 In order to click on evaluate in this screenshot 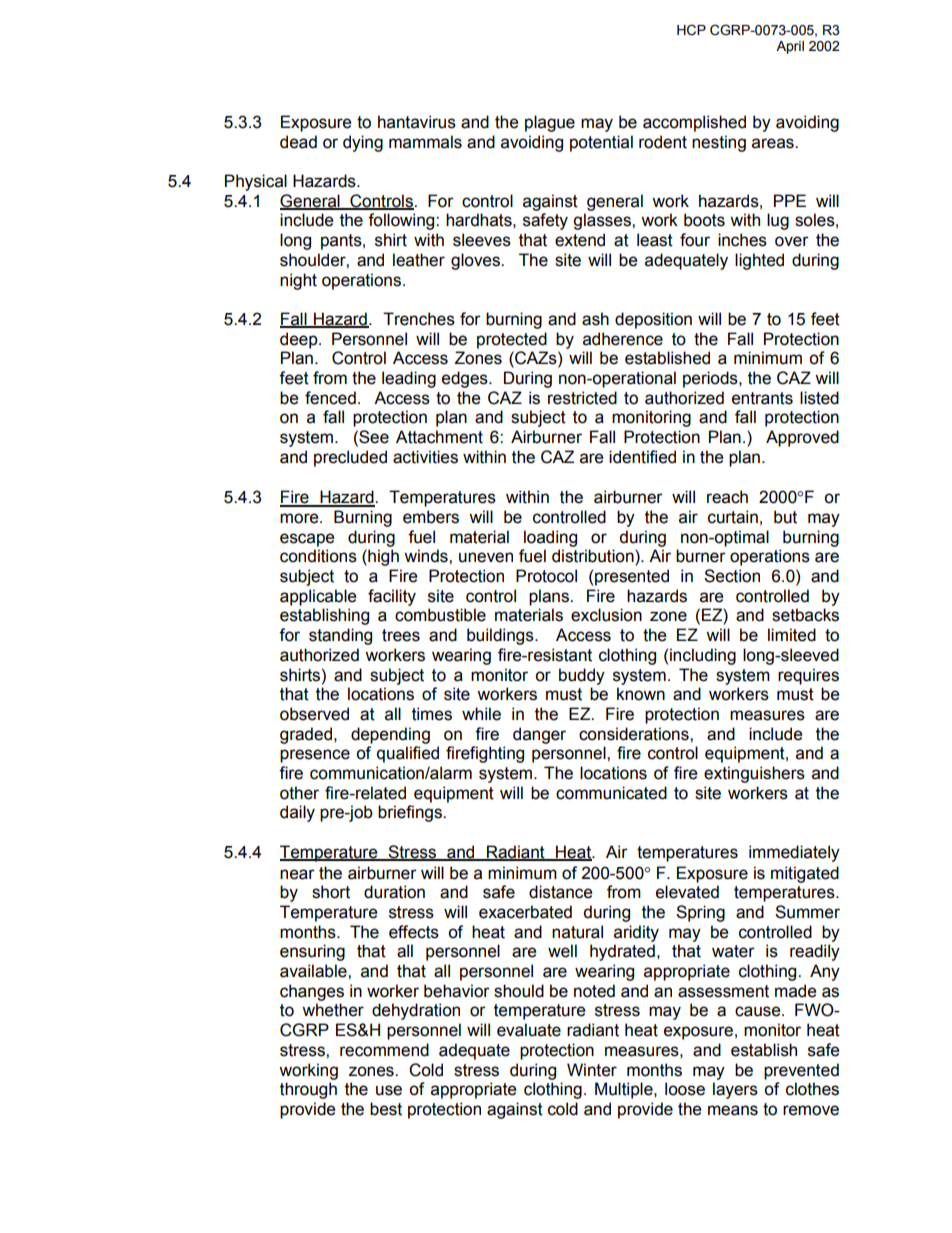, I will do `click(529, 1030)`.
